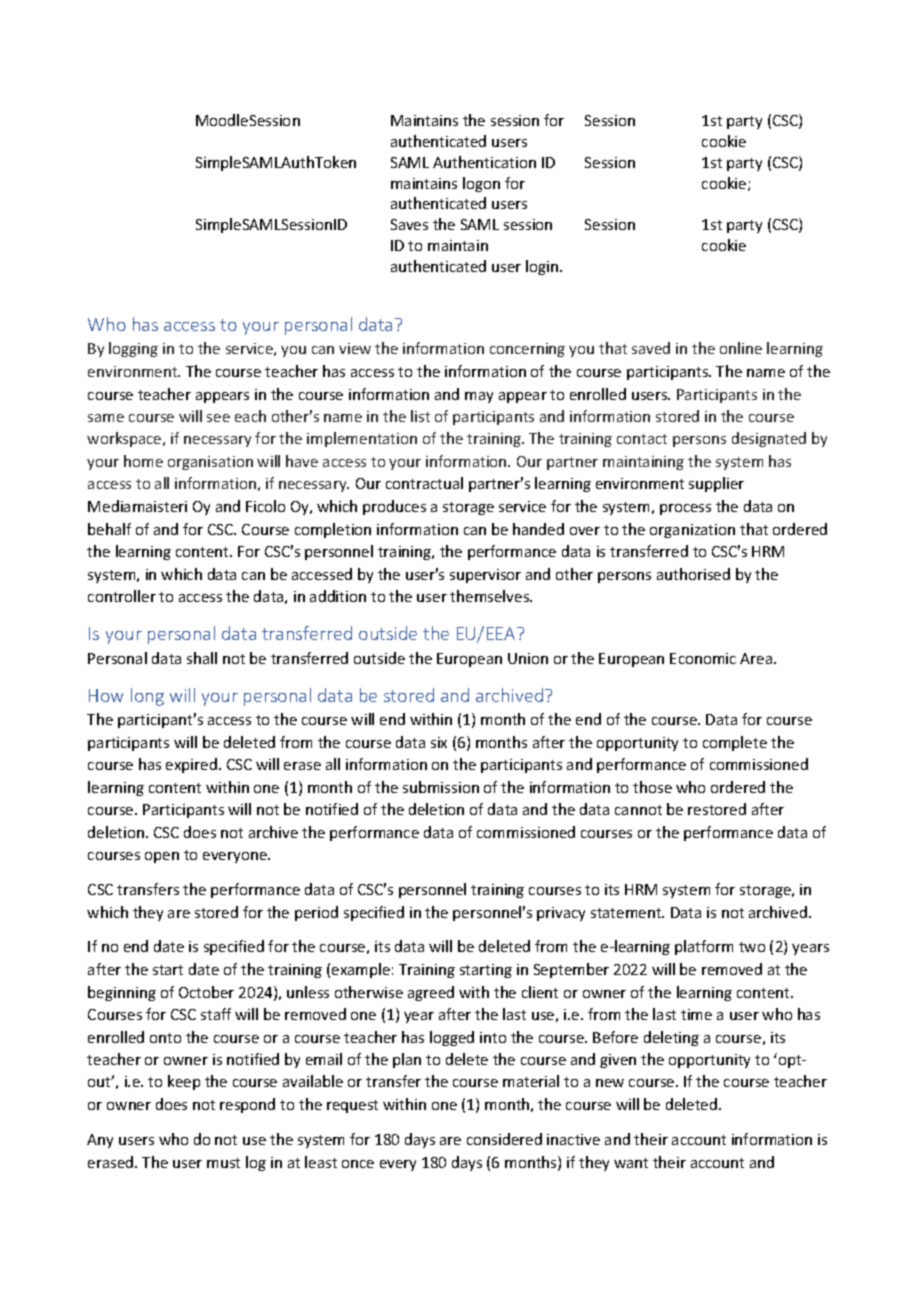 This screenshot has width=924, height=1308. I want to click on period, so click(316, 913).
